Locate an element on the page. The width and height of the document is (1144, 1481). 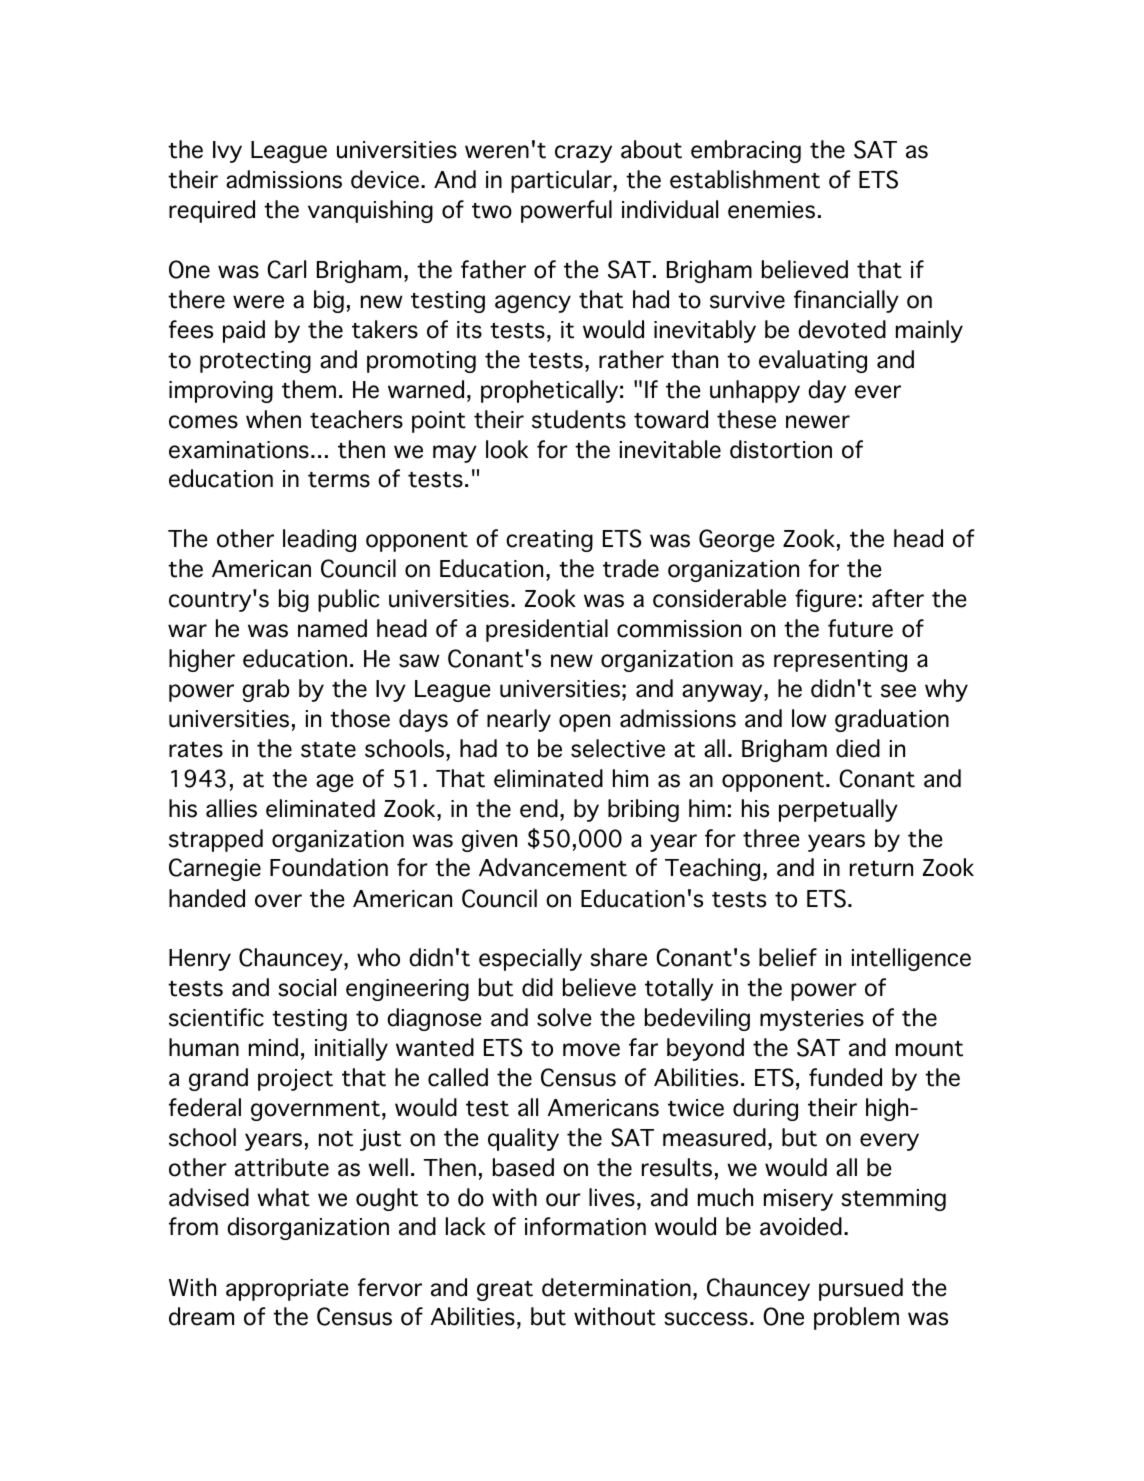
died is located at coordinates (858, 748).
